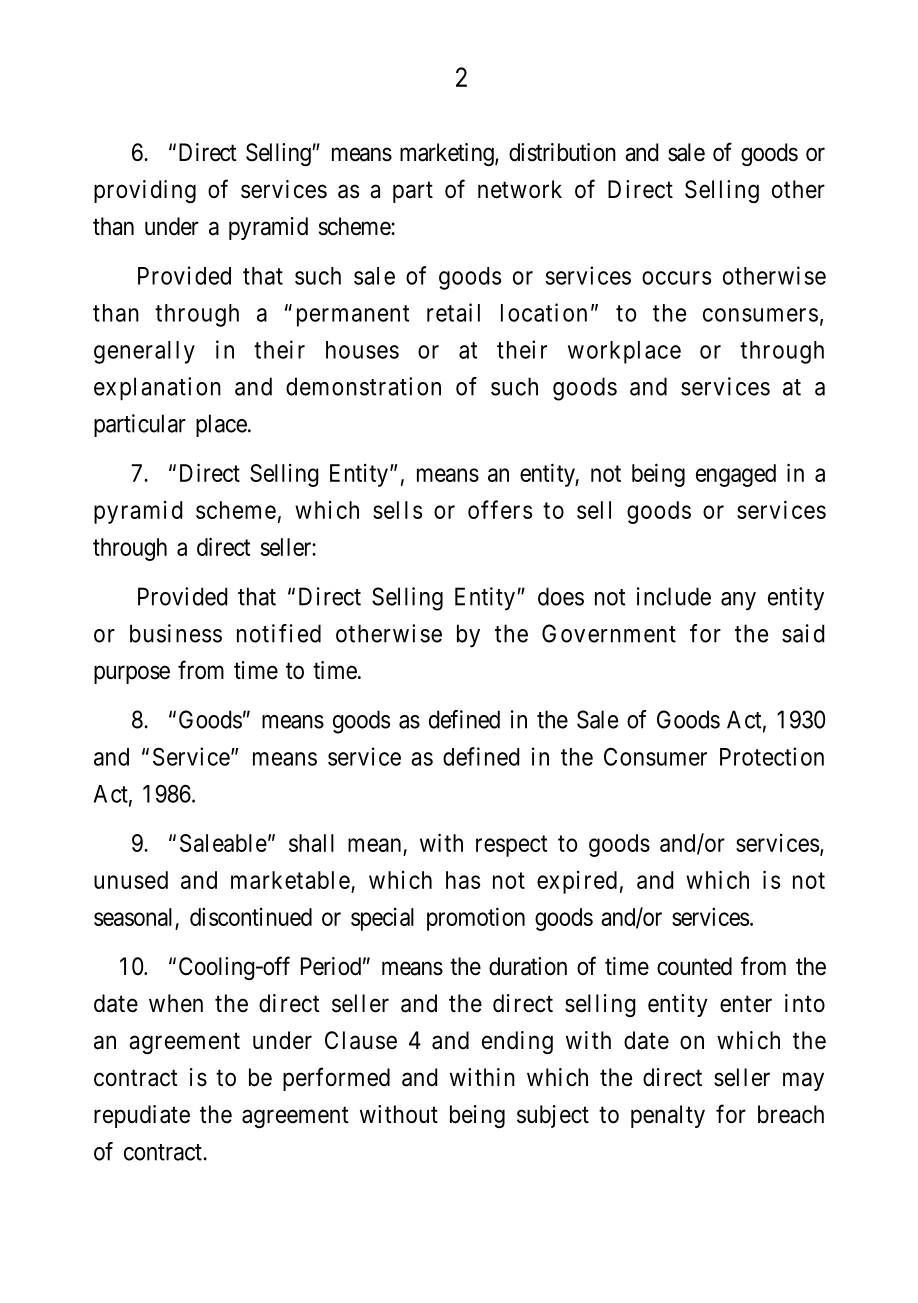  Describe the element at coordinates (517, 1042) in the screenshot. I see `ending` at that location.
